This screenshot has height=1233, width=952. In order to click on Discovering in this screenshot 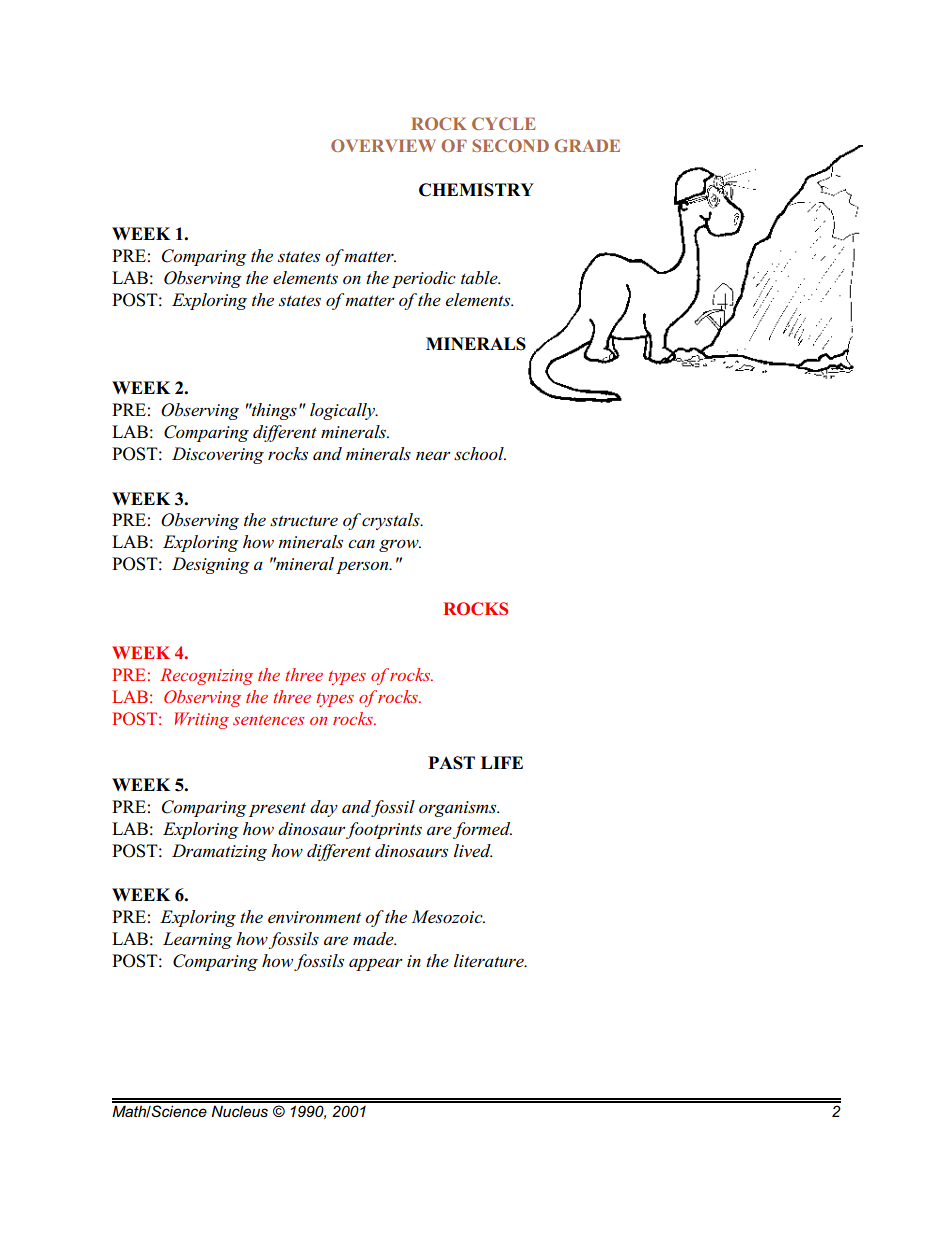, I will do `click(218, 455)`.
